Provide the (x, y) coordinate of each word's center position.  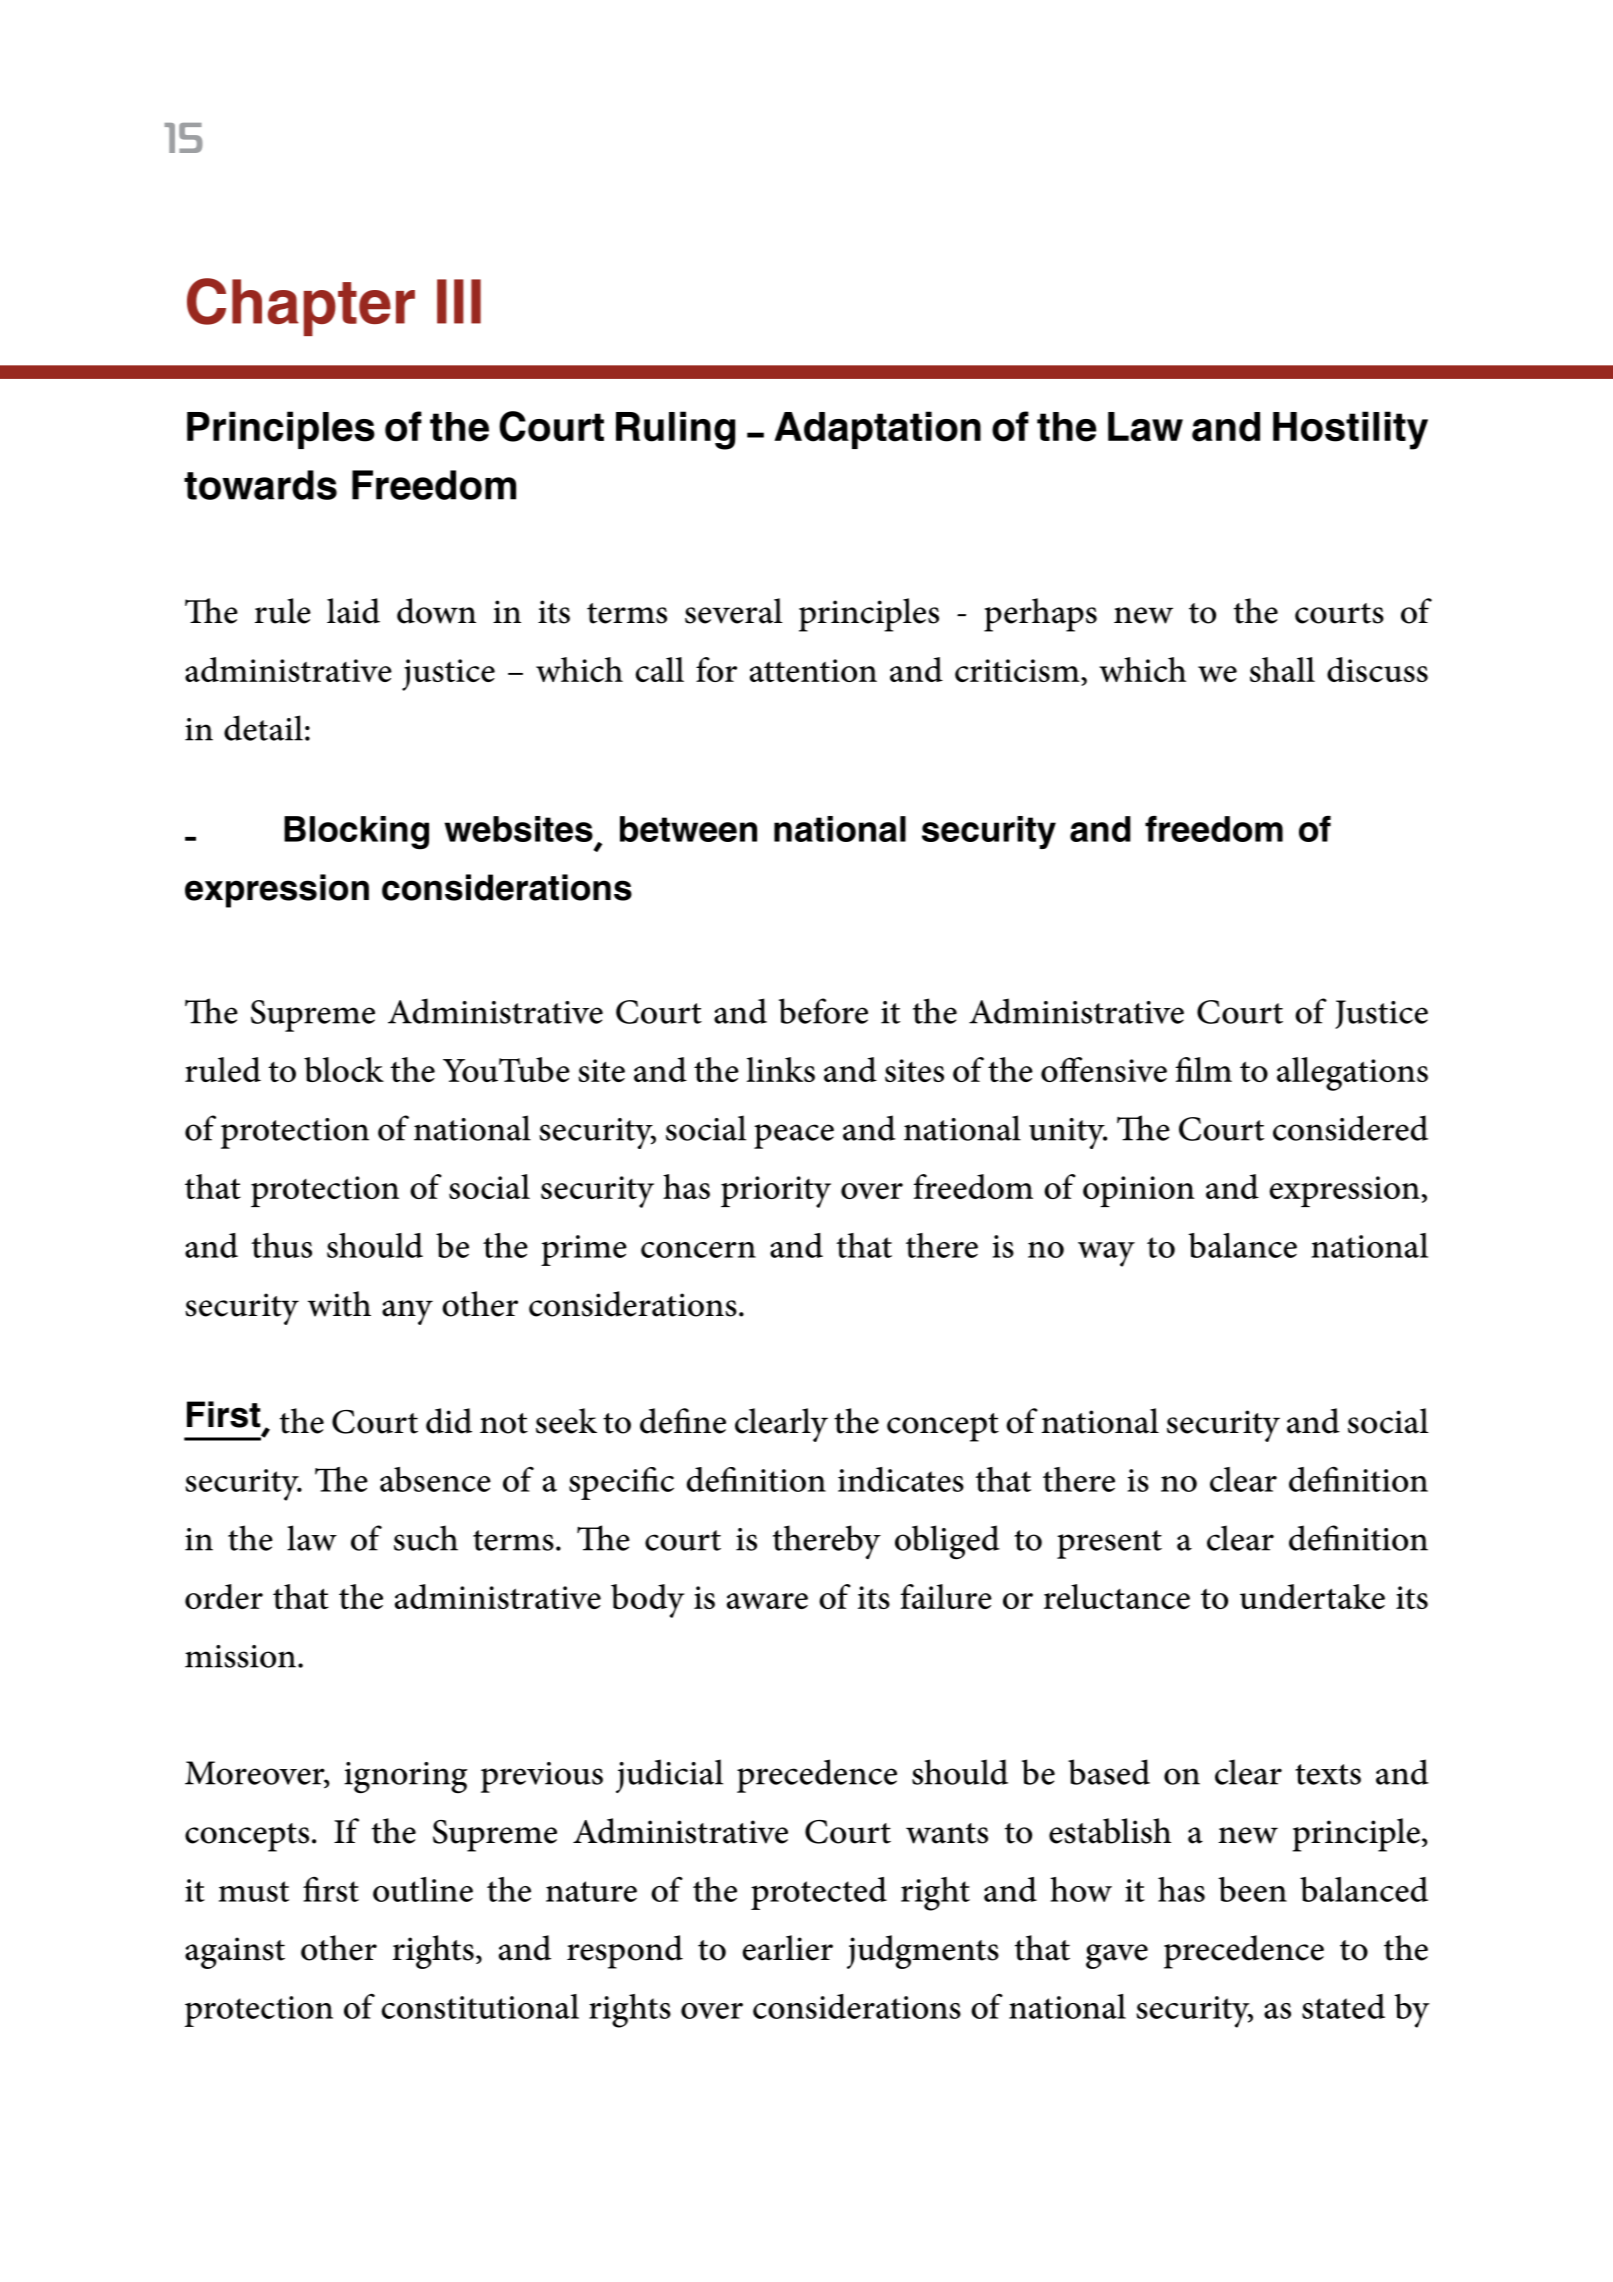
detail (263, 728)
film (1203, 1069)
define (683, 1421)
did (449, 1421)
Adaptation (877, 430)
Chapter (301, 307)
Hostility (1350, 430)
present (1109, 1544)
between (688, 829)
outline (423, 1889)
